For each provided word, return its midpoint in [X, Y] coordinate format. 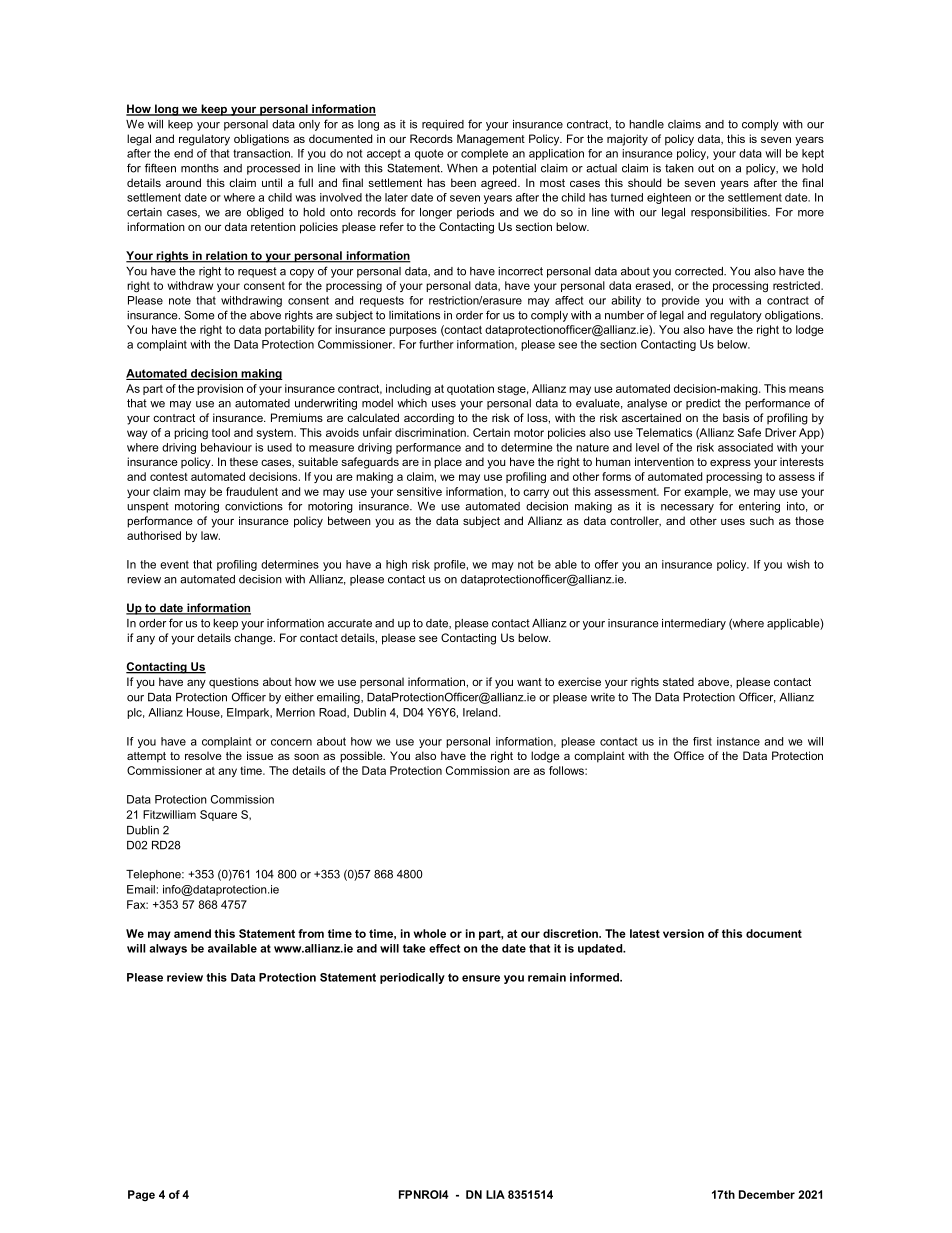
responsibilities [730, 213]
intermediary [694, 624]
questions [234, 683]
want [529, 682]
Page [141, 1195]
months [200, 168]
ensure [481, 978]
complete [484, 154]
